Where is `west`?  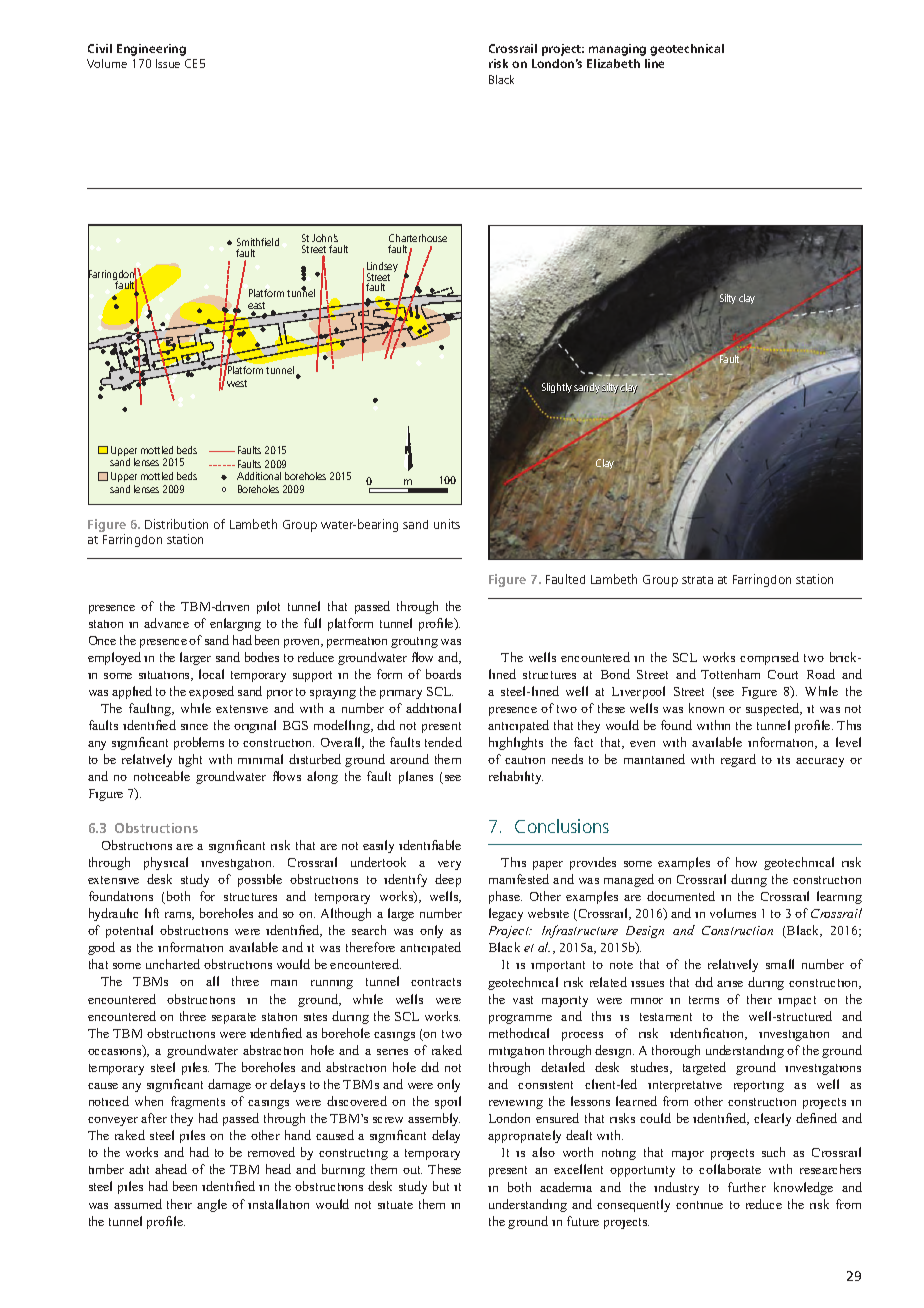
west is located at coordinates (237, 383).
